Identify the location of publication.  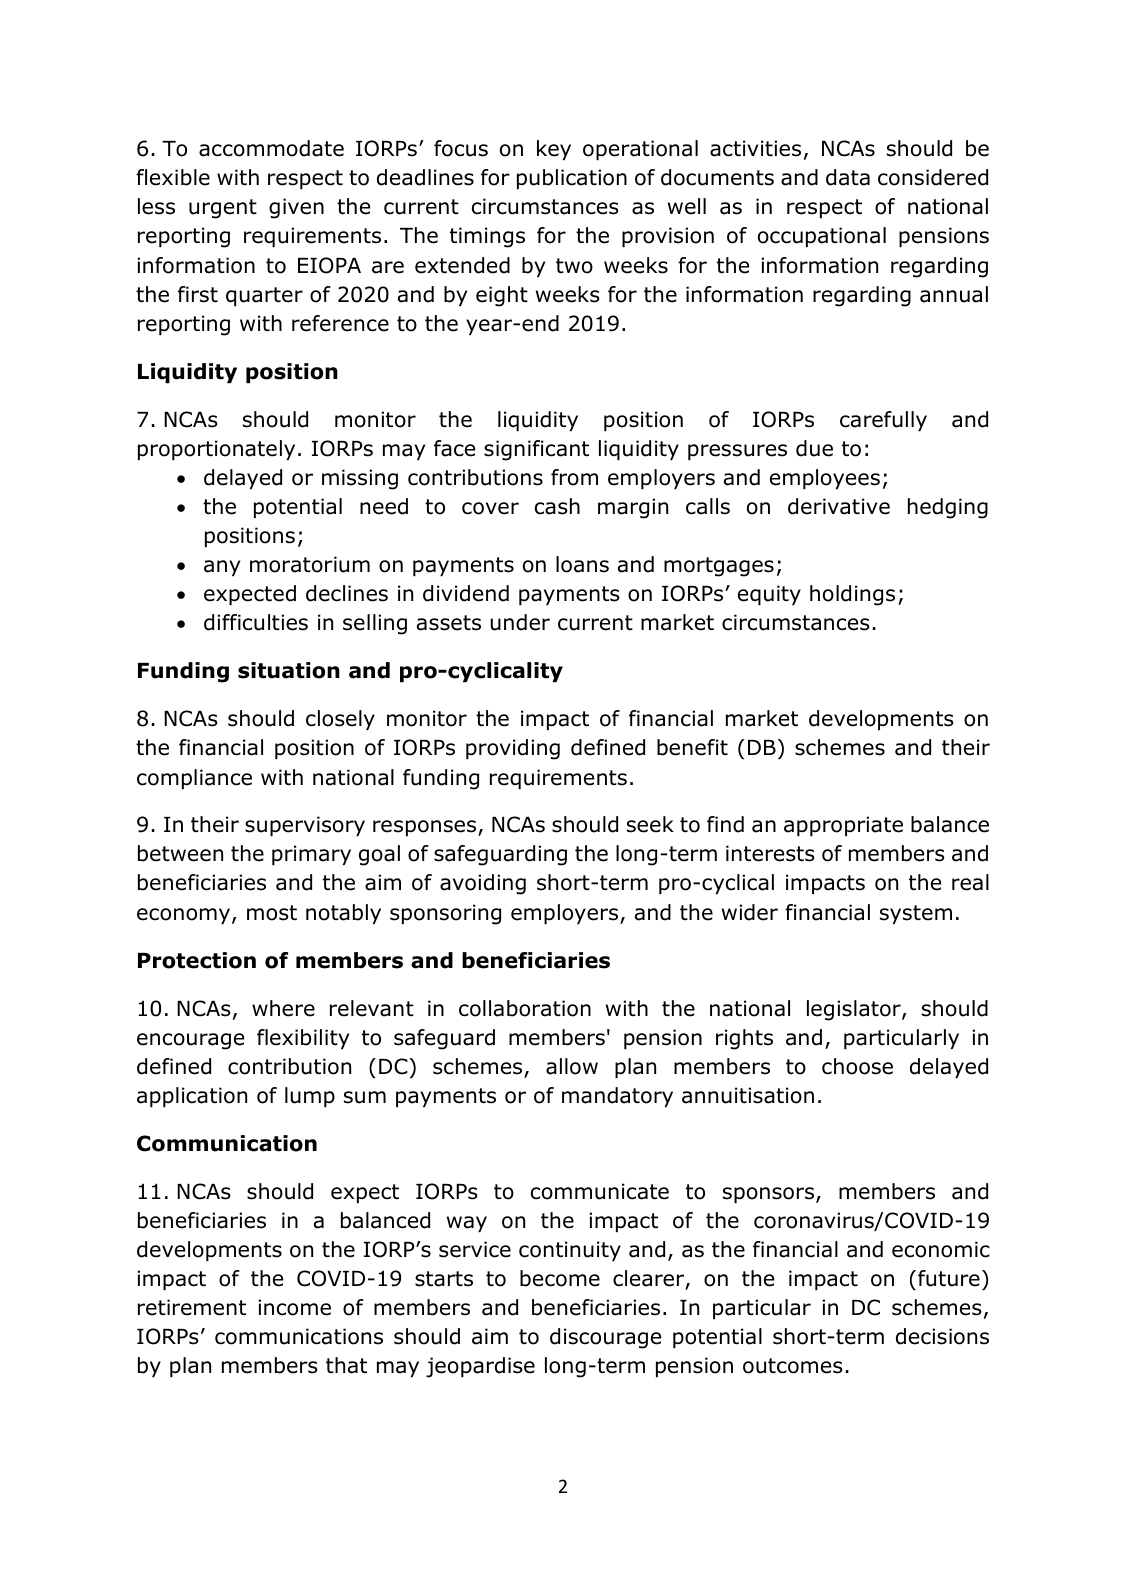
(572, 179).
